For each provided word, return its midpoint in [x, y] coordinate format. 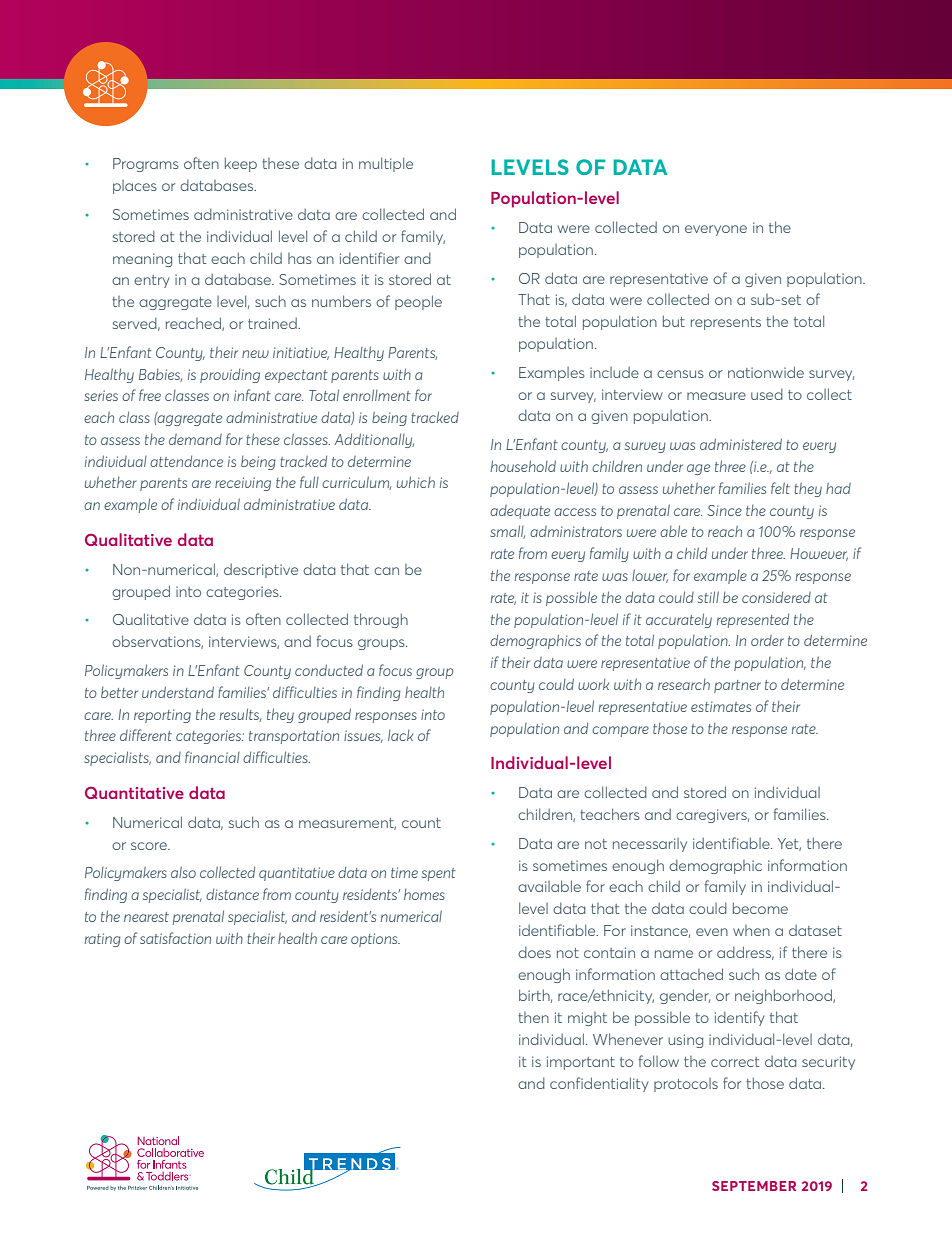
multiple [386, 164]
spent [439, 874]
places [135, 187]
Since [724, 510]
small [507, 532]
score [150, 846]
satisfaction [175, 938]
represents [726, 323]
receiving [243, 484]
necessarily [650, 845]
